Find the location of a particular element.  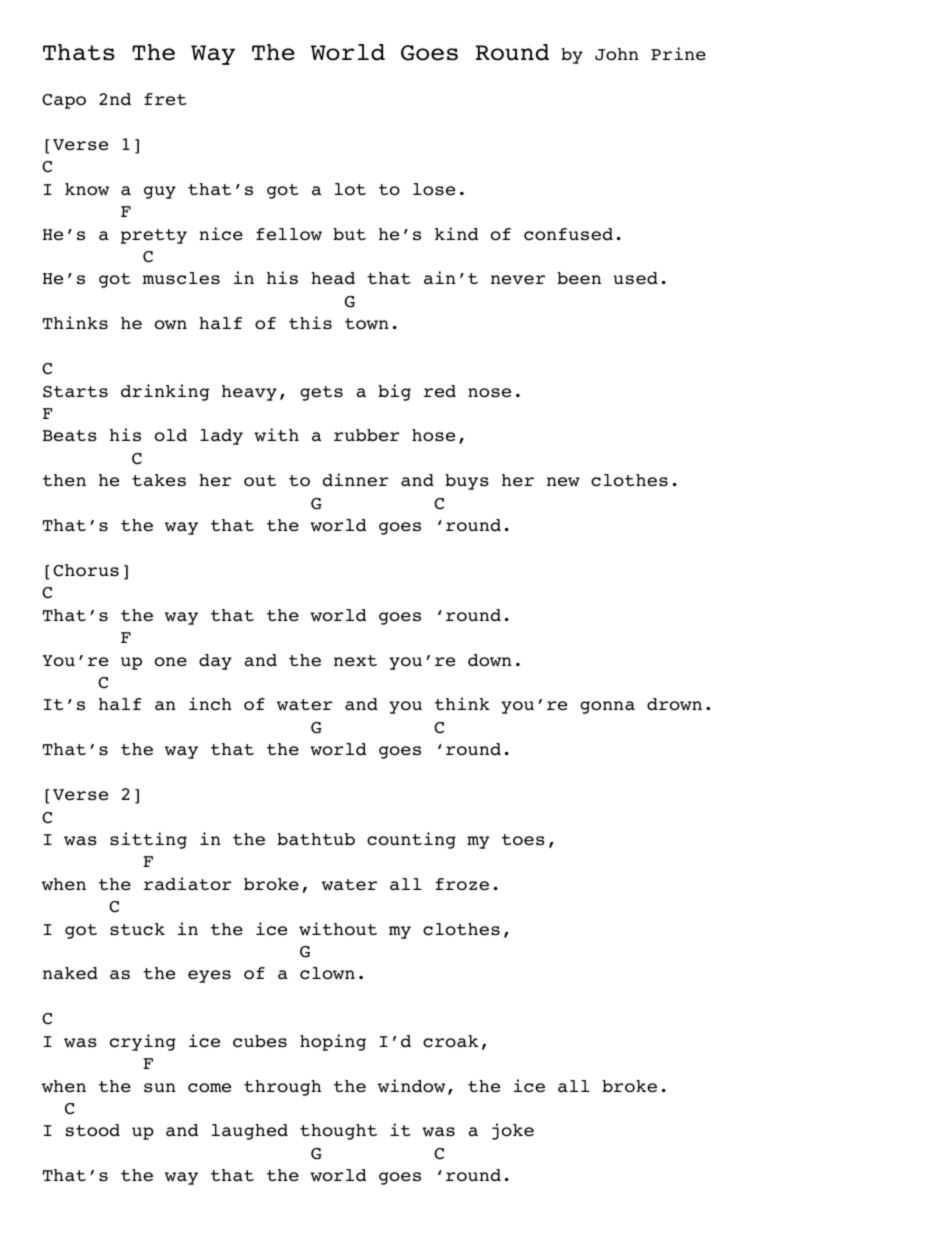

old is located at coordinates (171, 435).
